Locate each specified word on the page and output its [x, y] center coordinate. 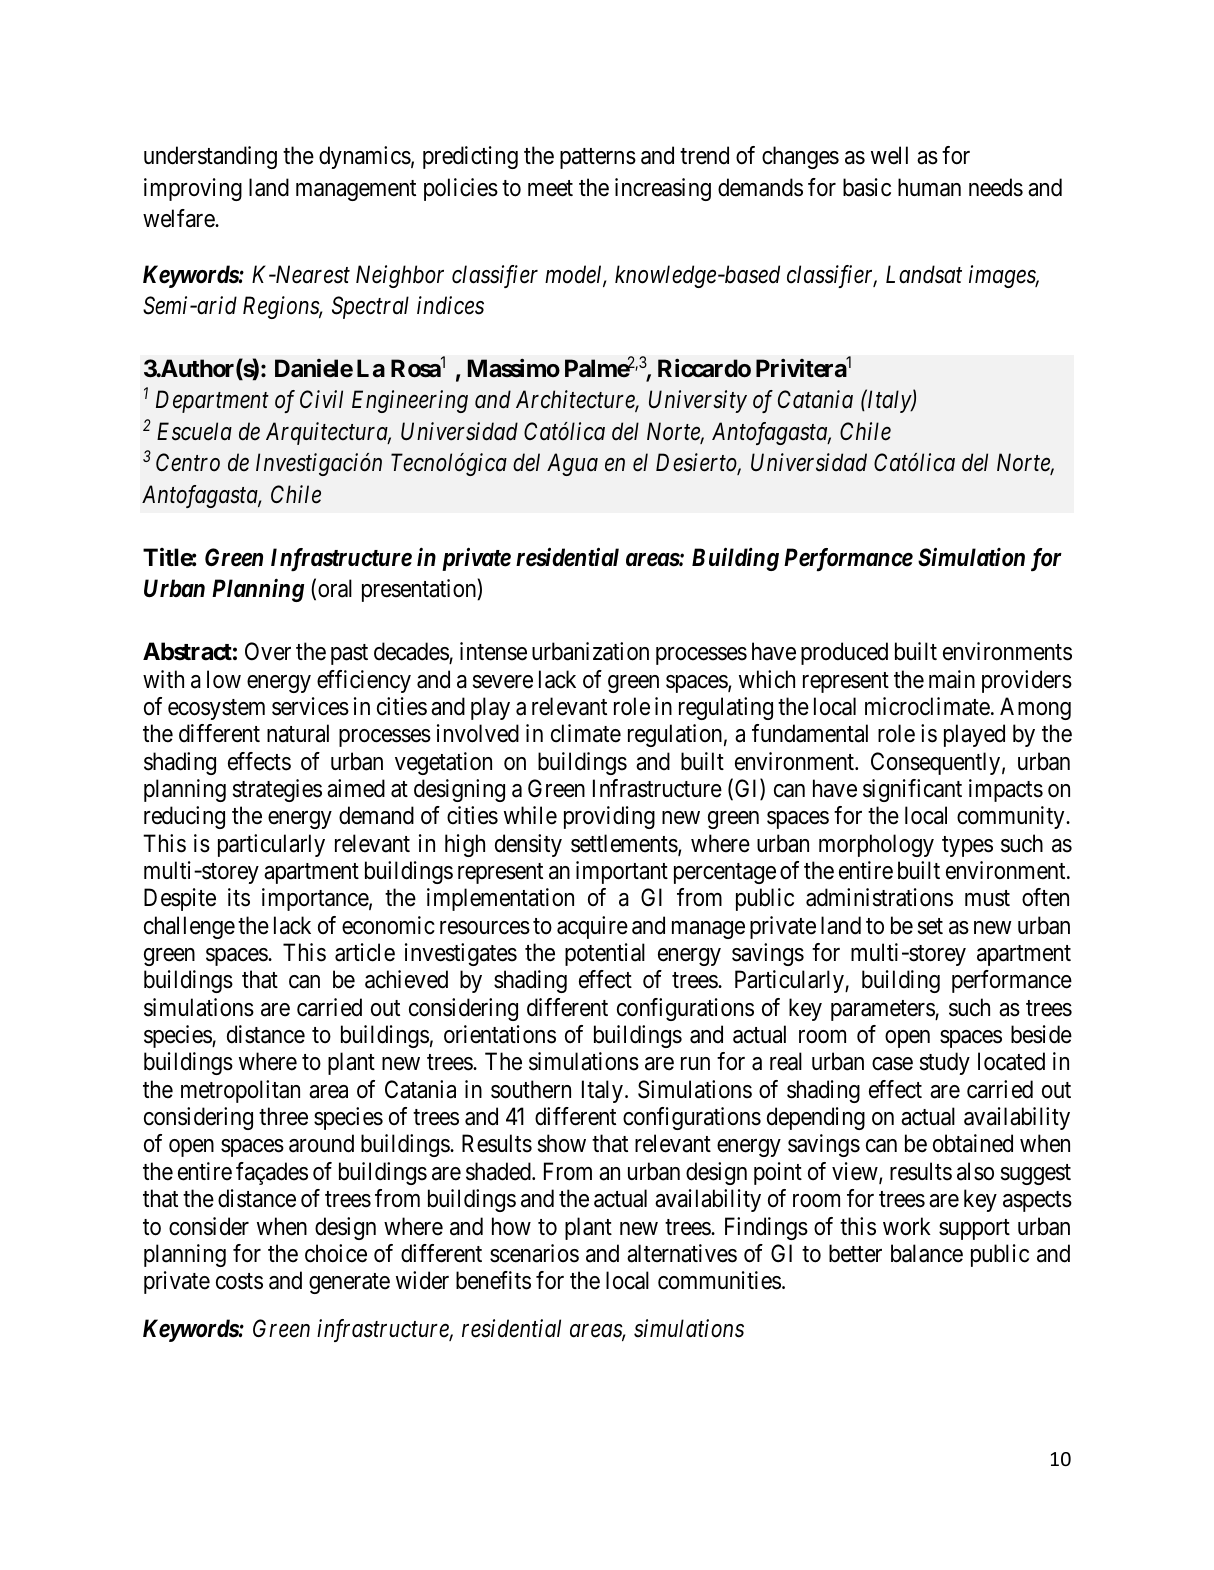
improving [193, 189]
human [929, 187]
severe [503, 682]
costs [239, 1281]
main [952, 679]
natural [298, 733]
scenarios [534, 1253]
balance [927, 1253]
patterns [598, 159]
